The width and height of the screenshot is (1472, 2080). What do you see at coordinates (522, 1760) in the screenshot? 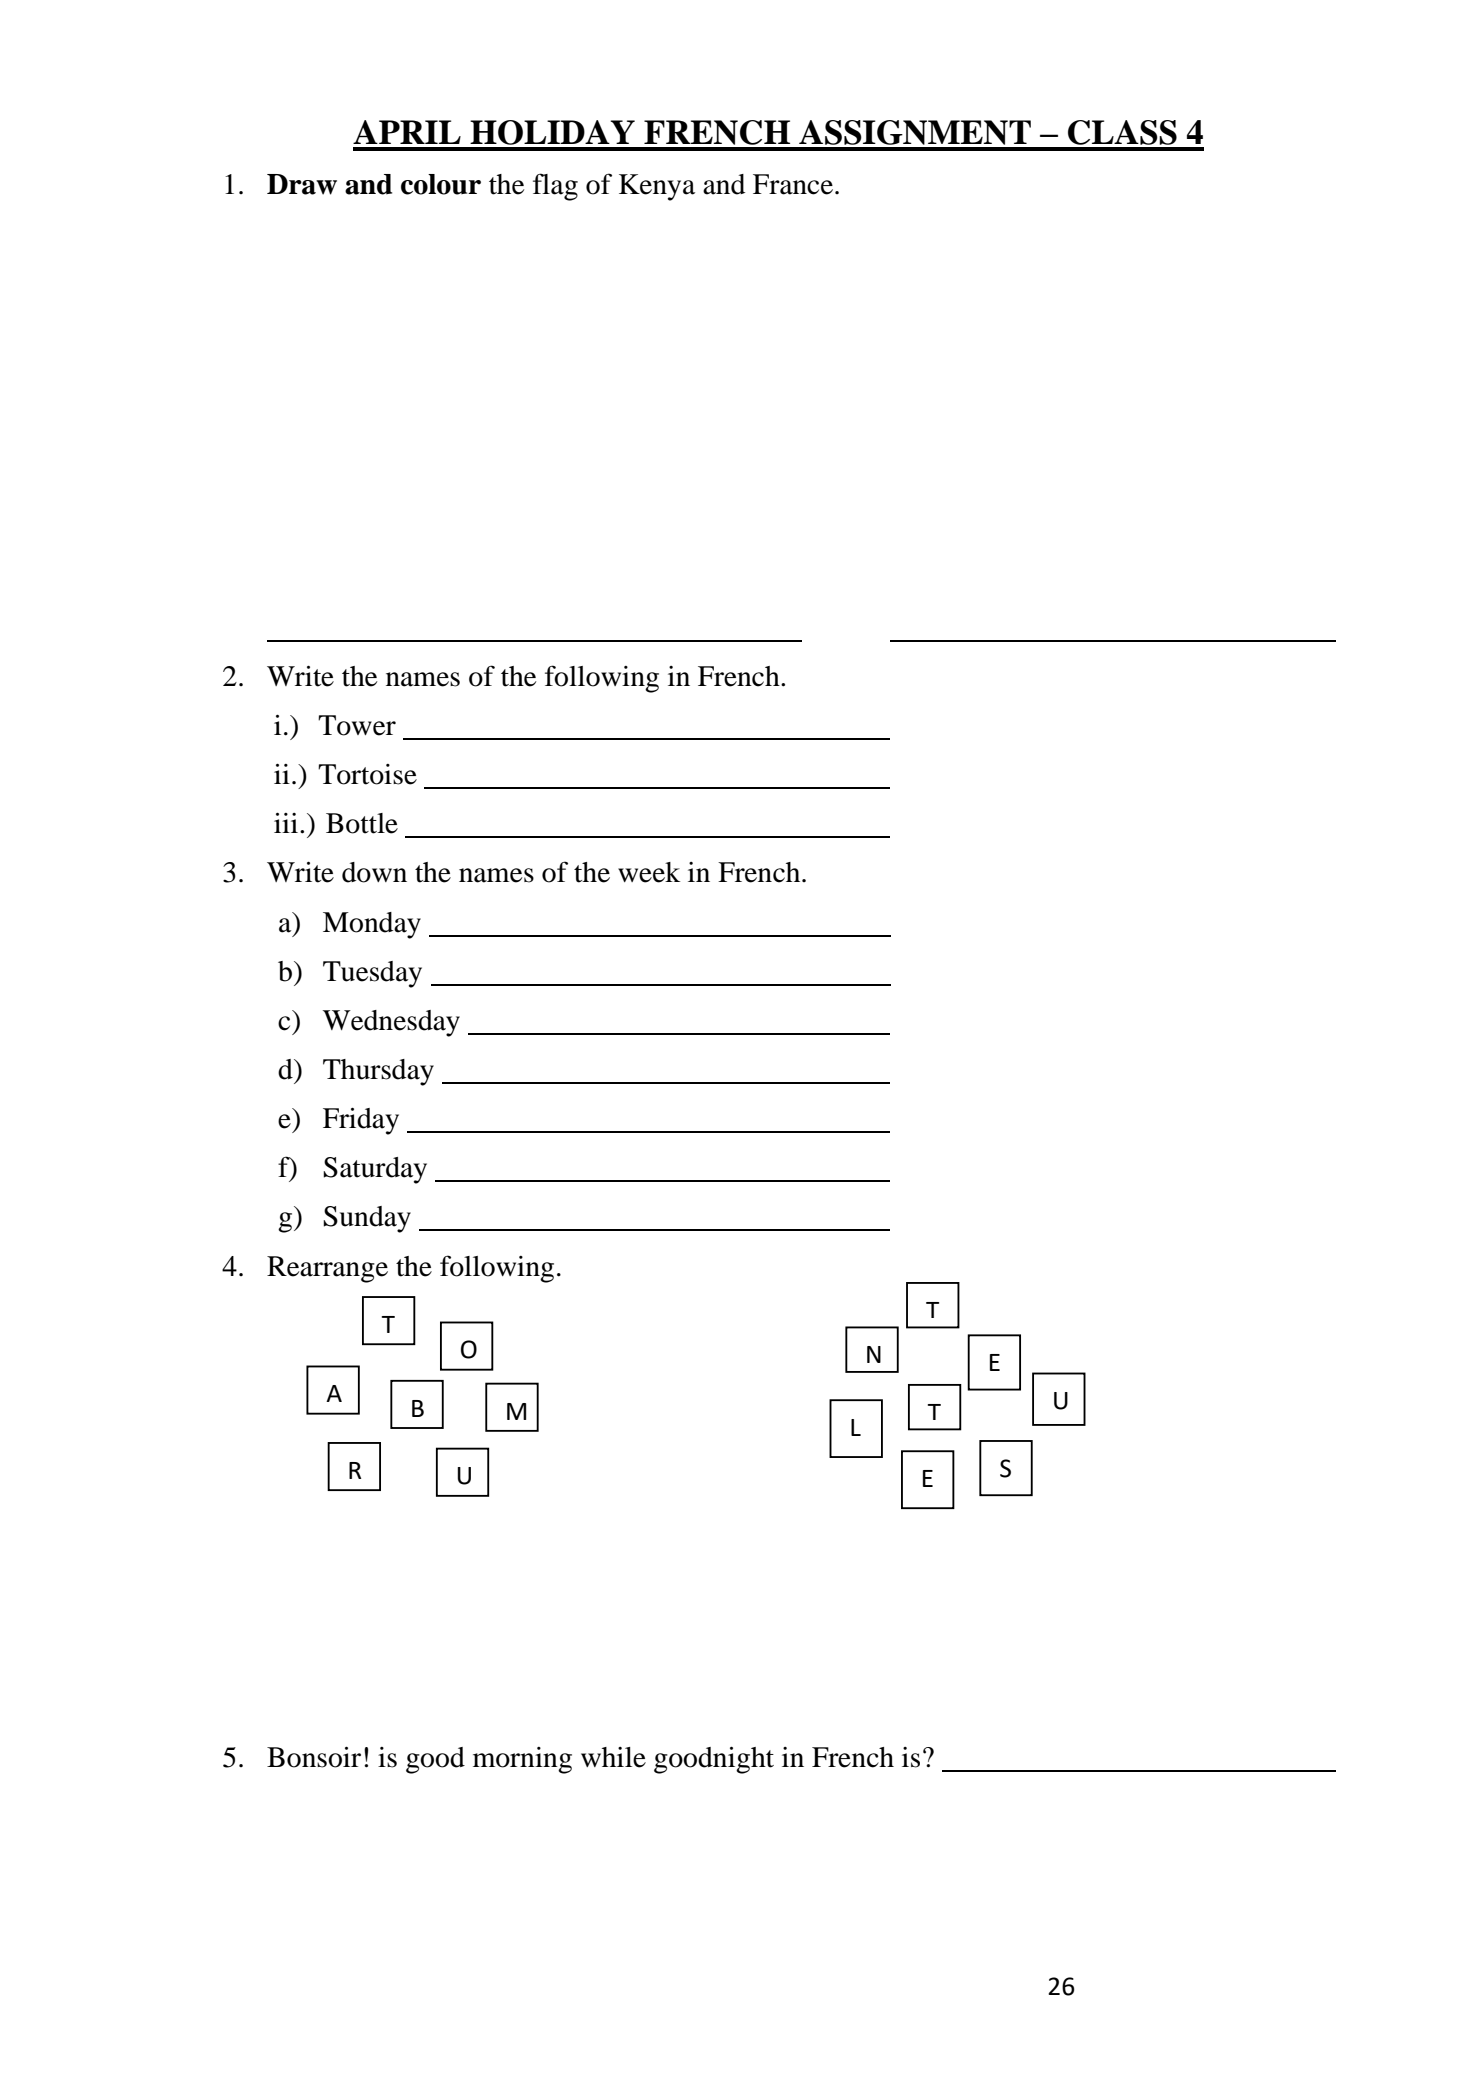
I see `morning` at bounding box center [522, 1760].
